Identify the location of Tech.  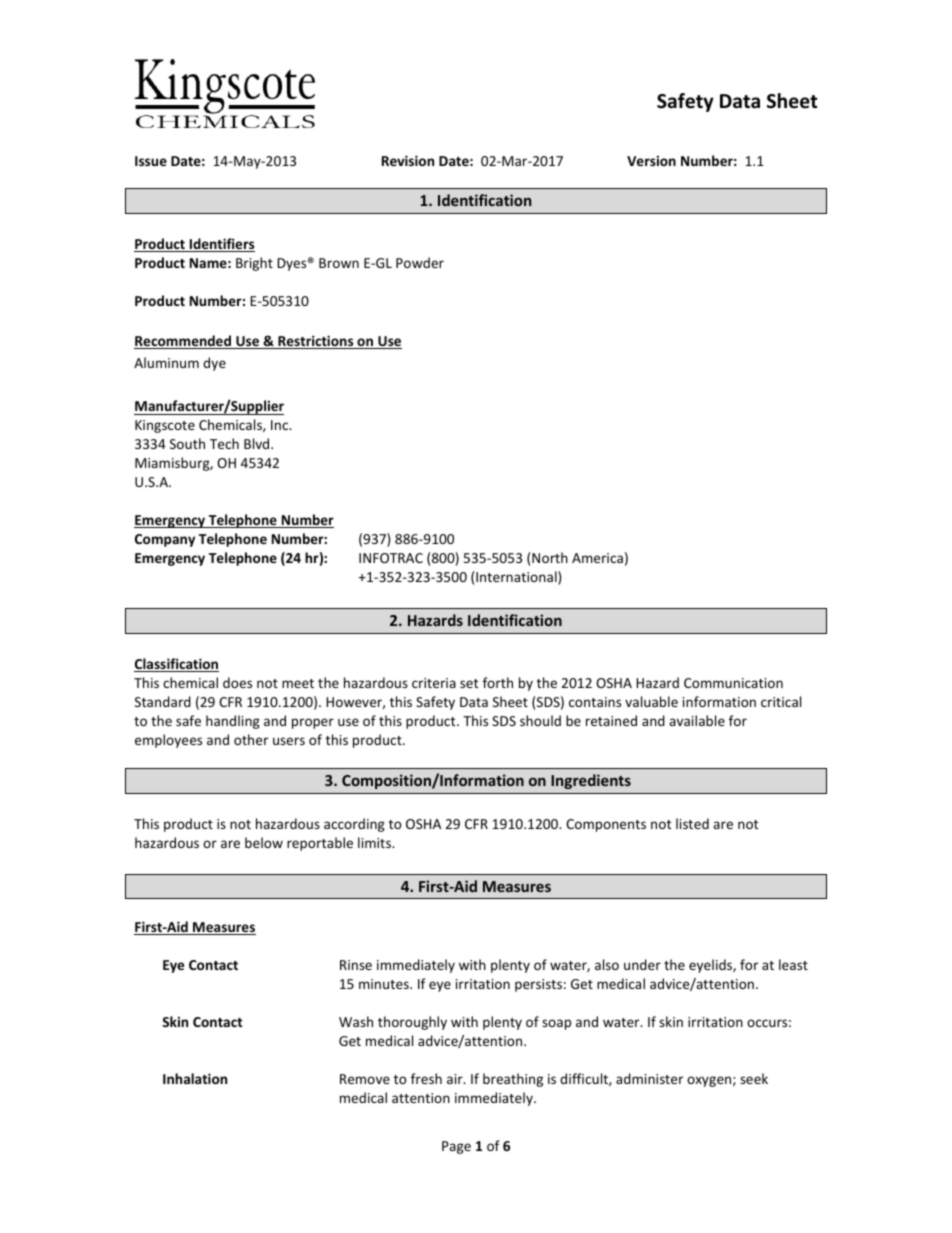
(224, 443).
